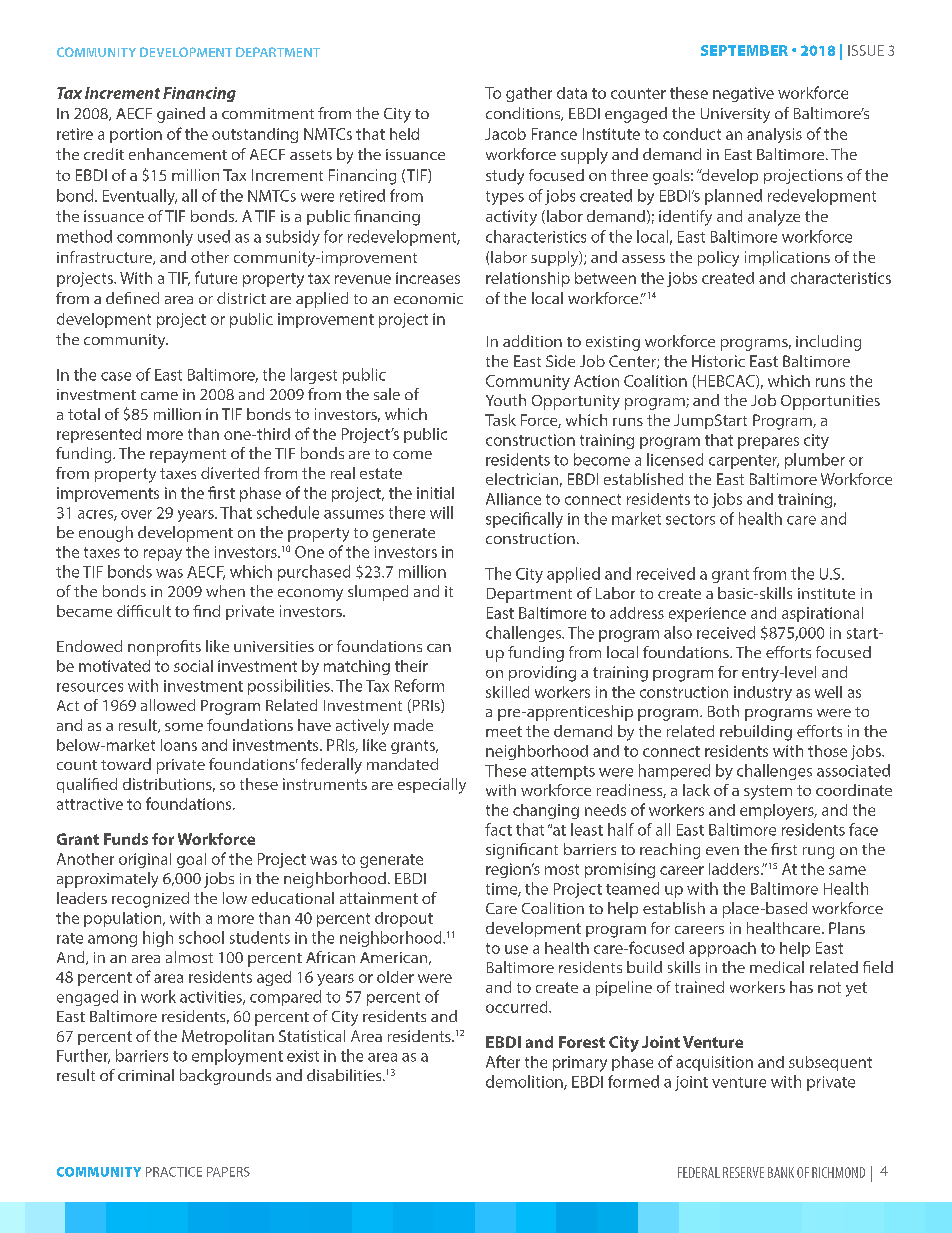 The image size is (952, 1233). I want to click on loans, so click(179, 745).
